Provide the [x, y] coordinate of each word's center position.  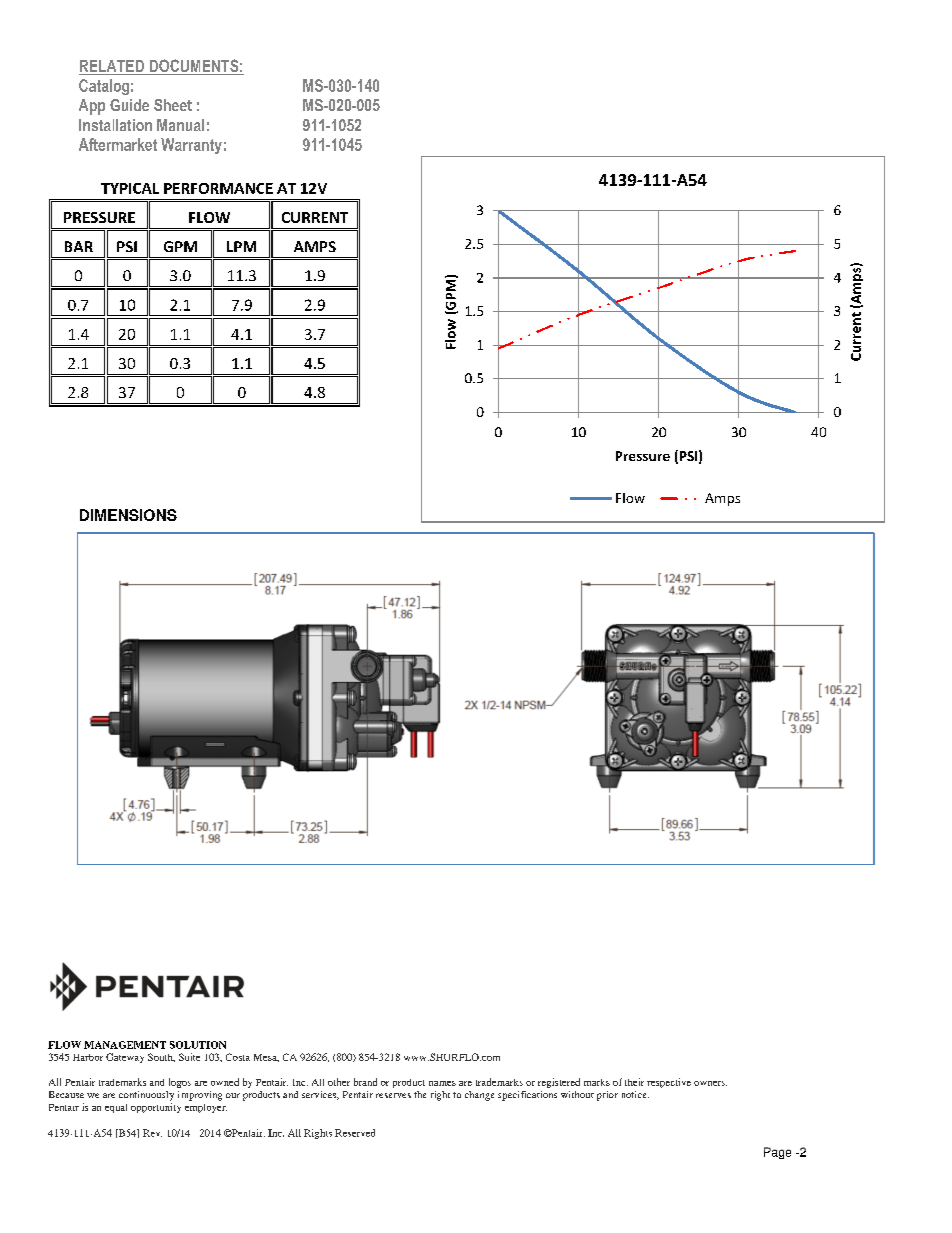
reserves [393, 1095]
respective [669, 1083]
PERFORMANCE [218, 188]
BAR [79, 246]
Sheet [173, 105]
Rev [152, 1133]
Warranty [191, 146]
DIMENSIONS [128, 515]
